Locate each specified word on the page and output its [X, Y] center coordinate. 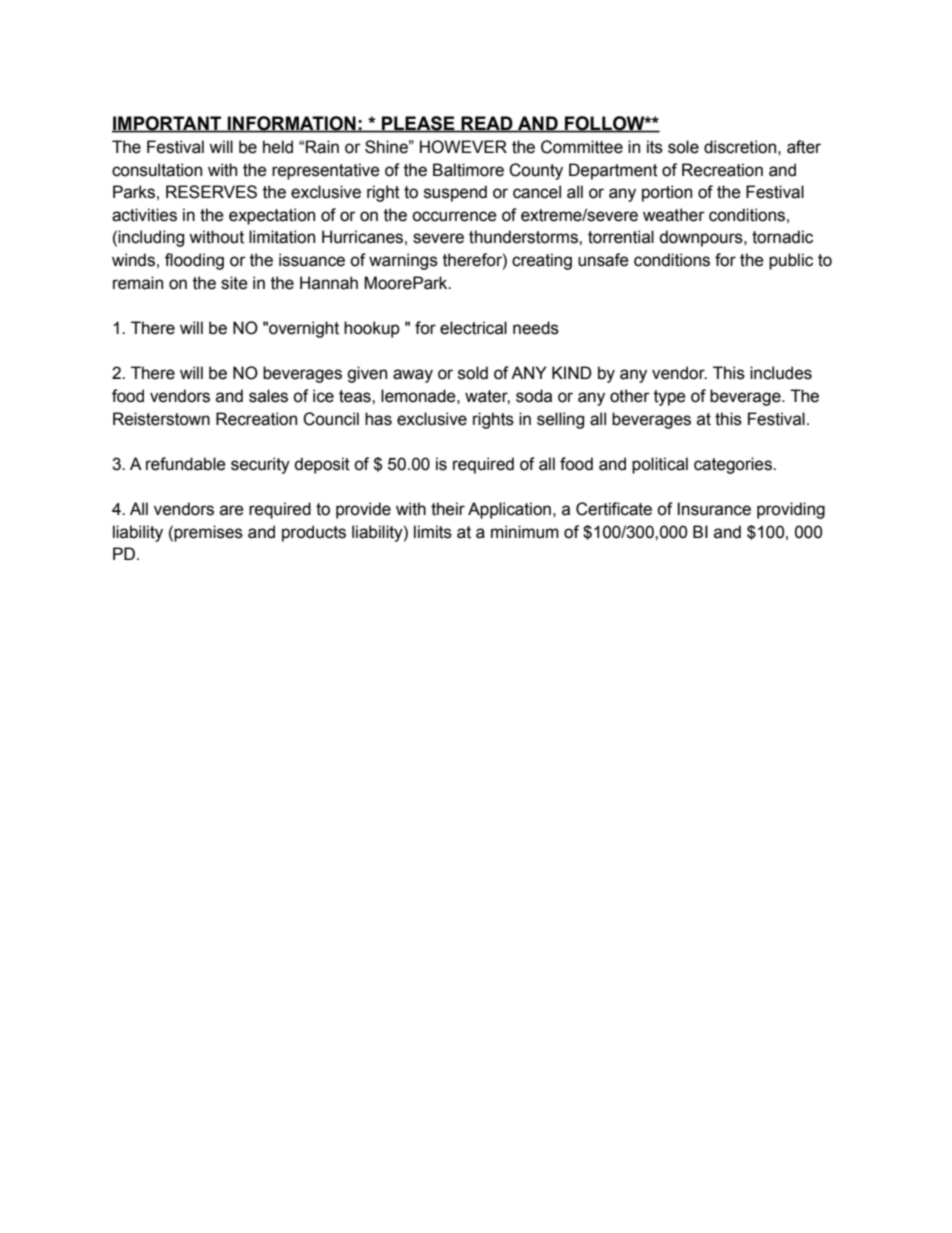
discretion [740, 147]
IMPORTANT [168, 124]
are [232, 510]
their [448, 509]
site [234, 283]
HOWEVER [463, 147]
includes [781, 373]
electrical [473, 328]
